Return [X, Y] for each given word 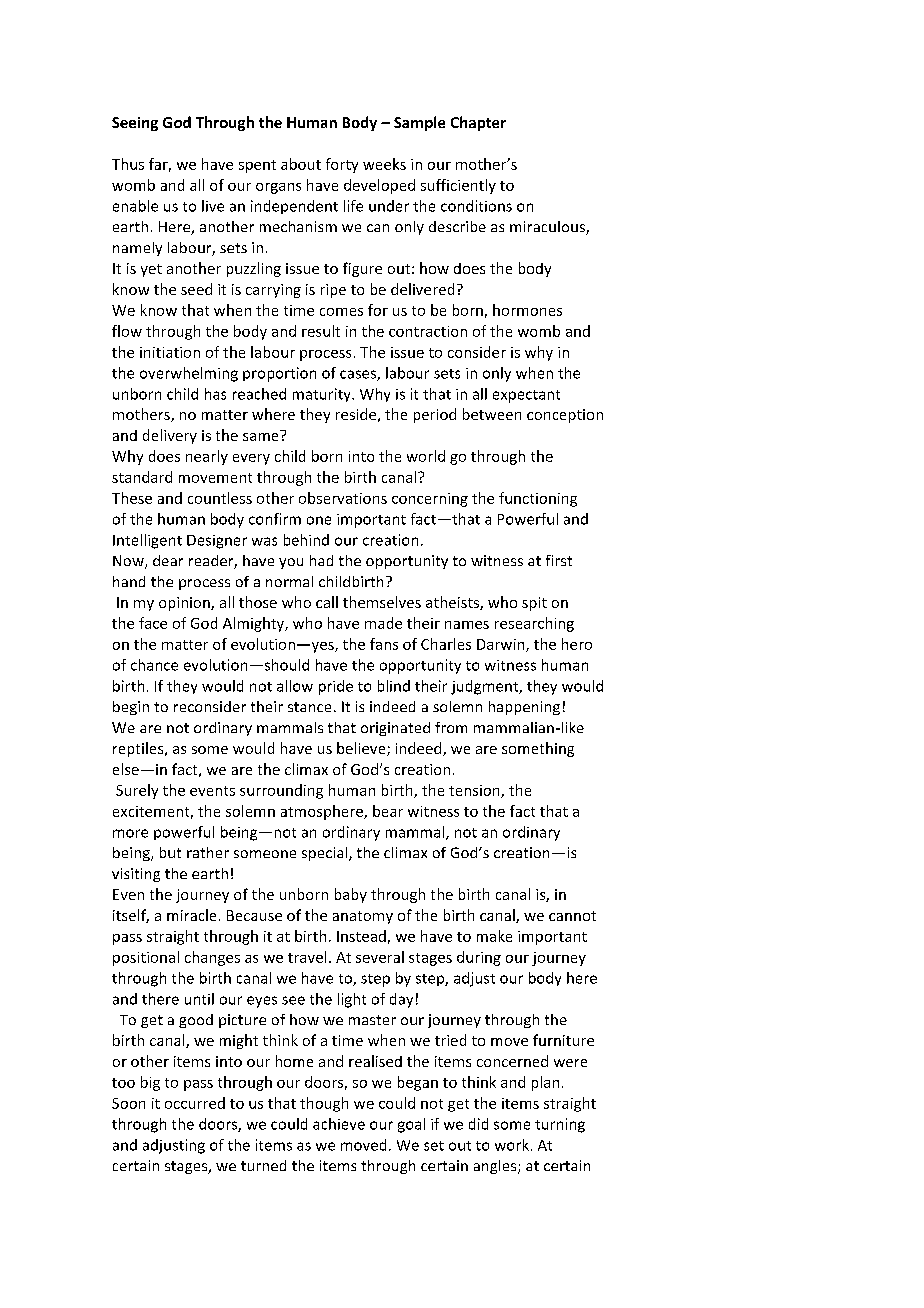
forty [342, 165]
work [512, 1145]
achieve [339, 1124]
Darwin [502, 645]
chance [154, 665]
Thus [128, 164]
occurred [195, 1103]
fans [384, 644]
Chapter [478, 123]
